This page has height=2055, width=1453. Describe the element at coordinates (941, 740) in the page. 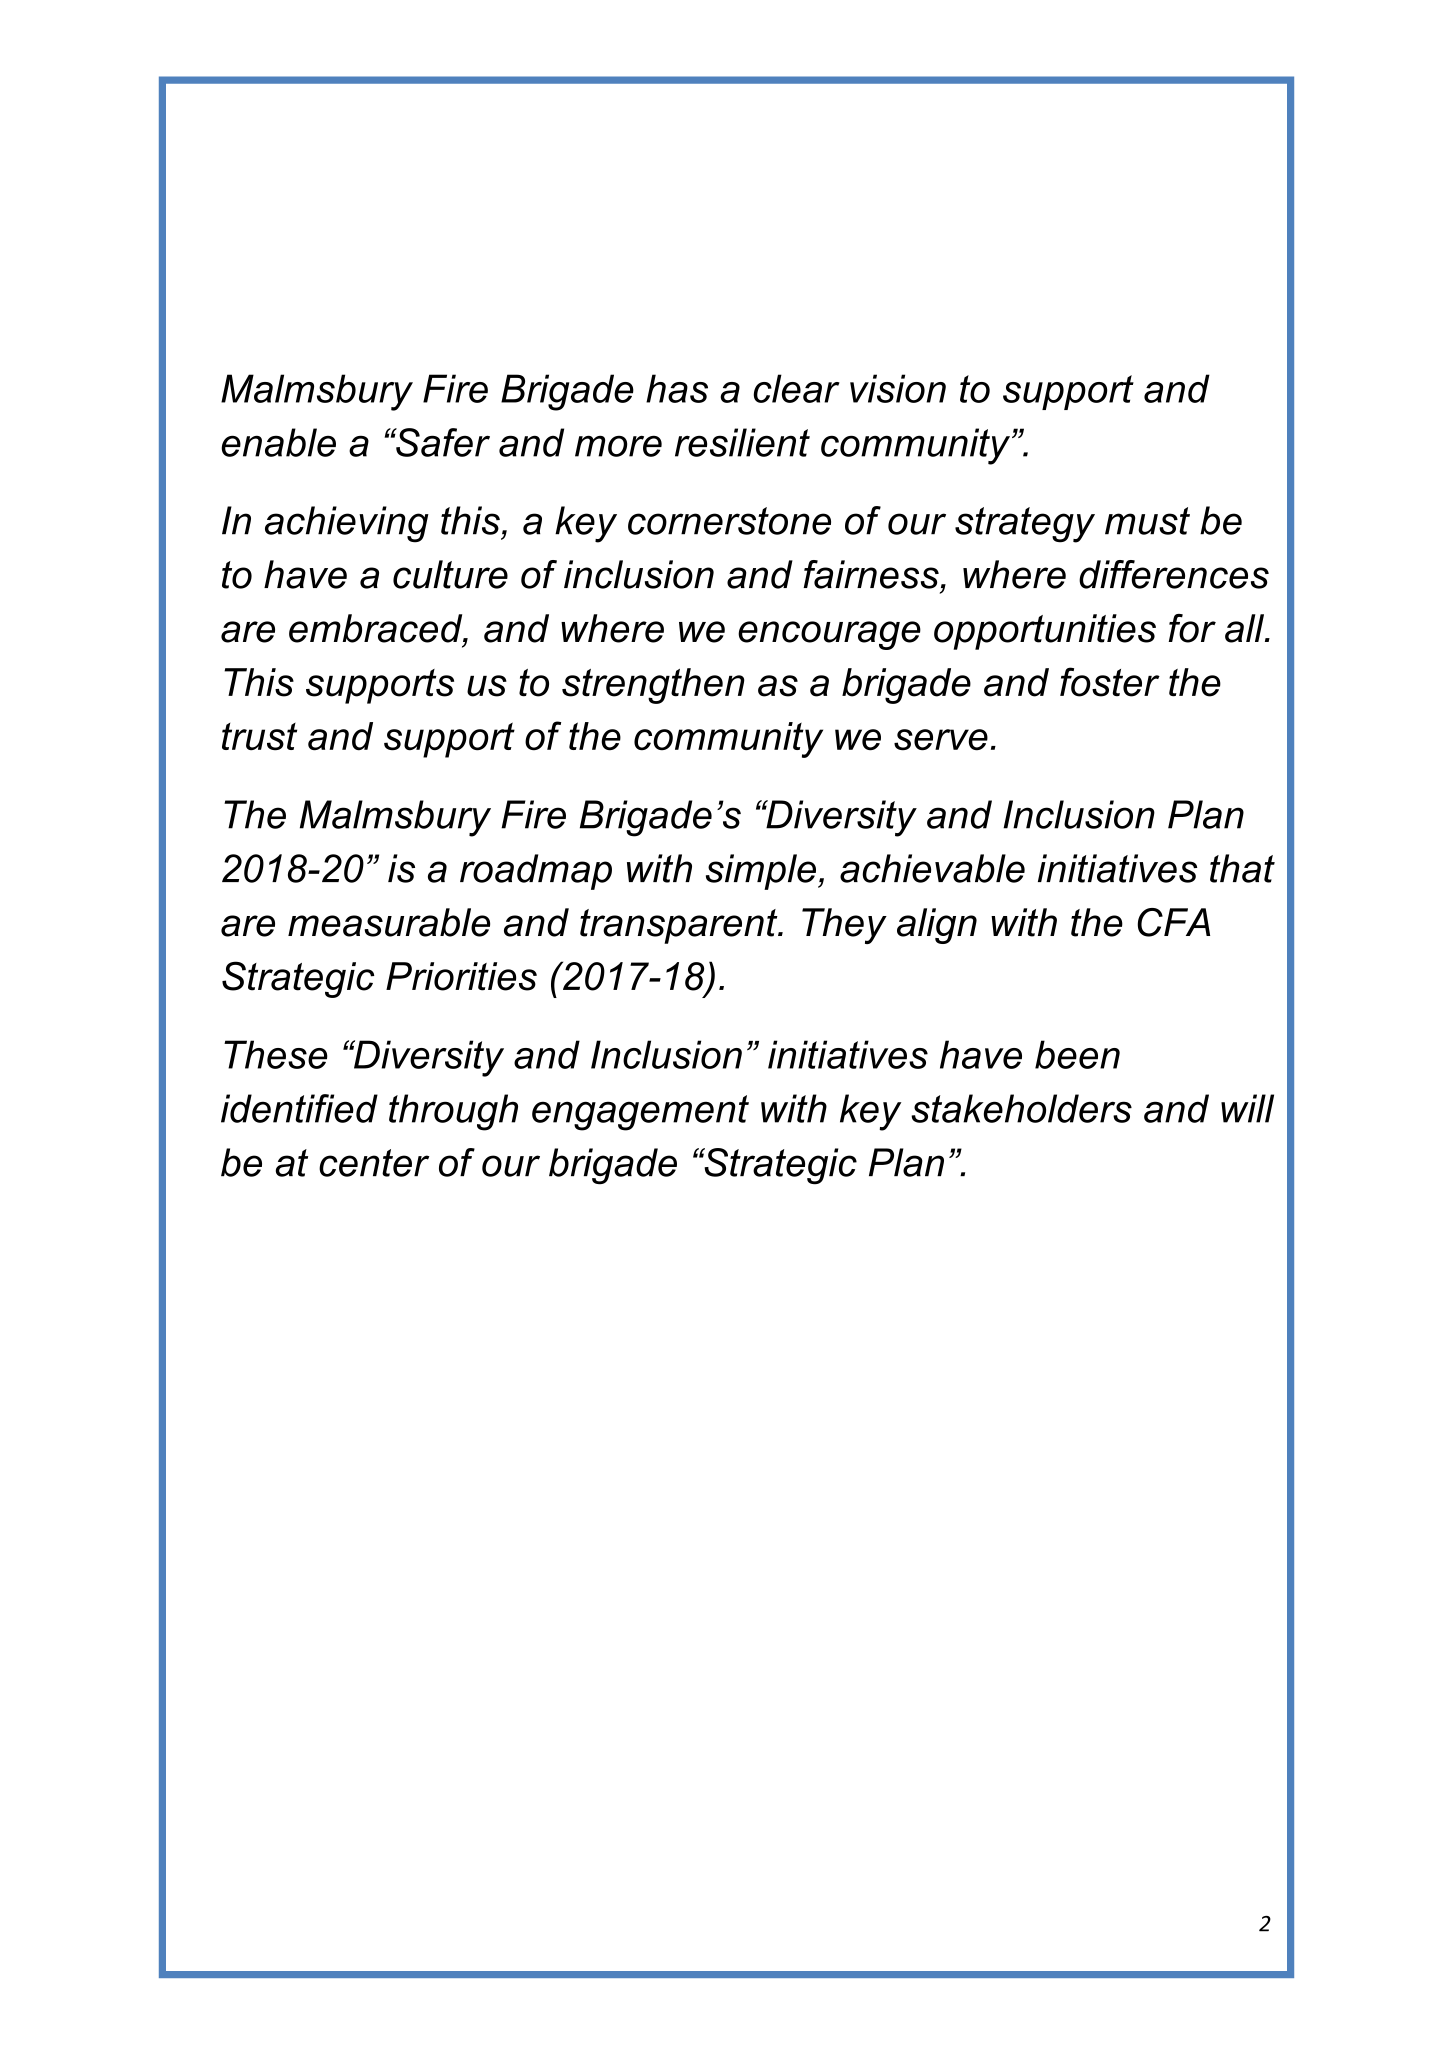

I see `serve` at that location.
